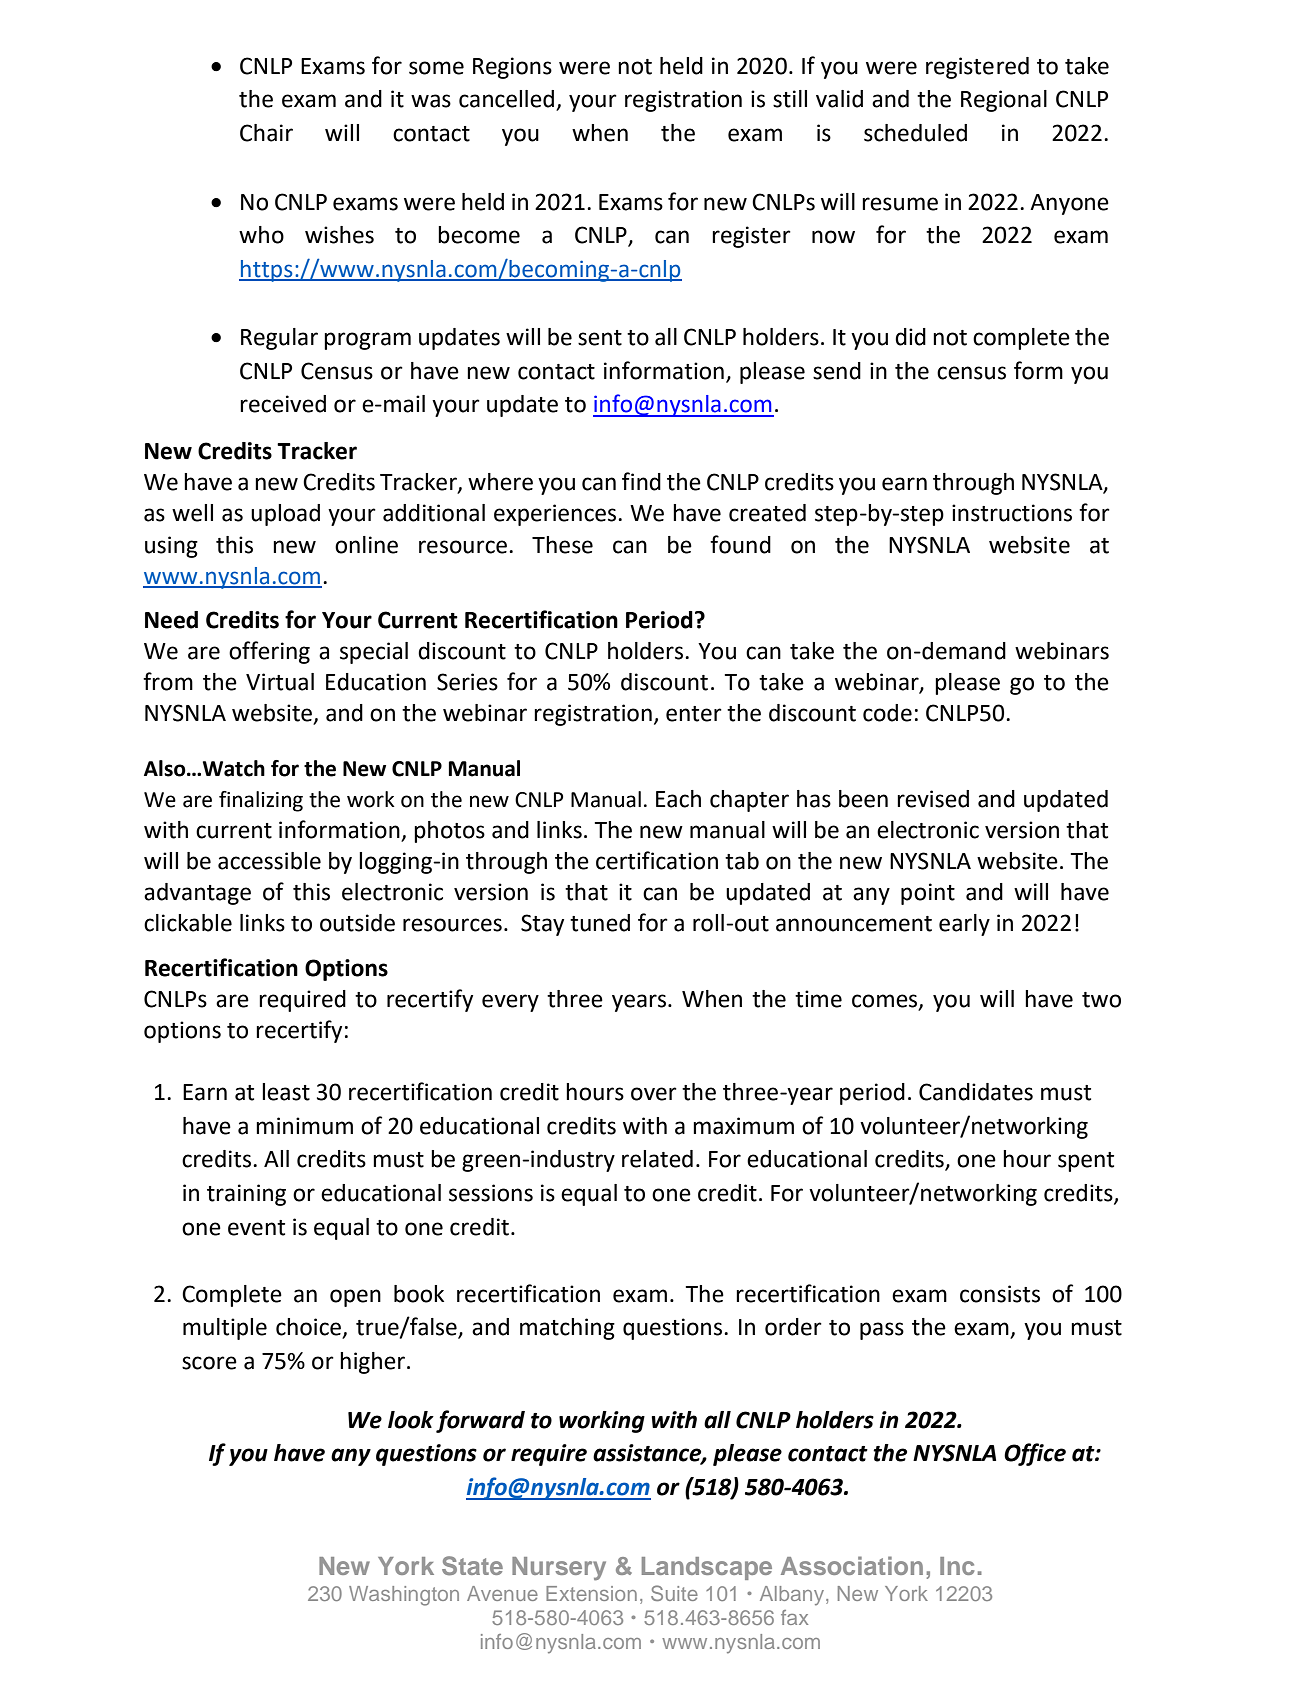 The width and height of the screenshot is (1301, 1684). What do you see at coordinates (933, 799) in the screenshot?
I see `revised` at bounding box center [933, 799].
